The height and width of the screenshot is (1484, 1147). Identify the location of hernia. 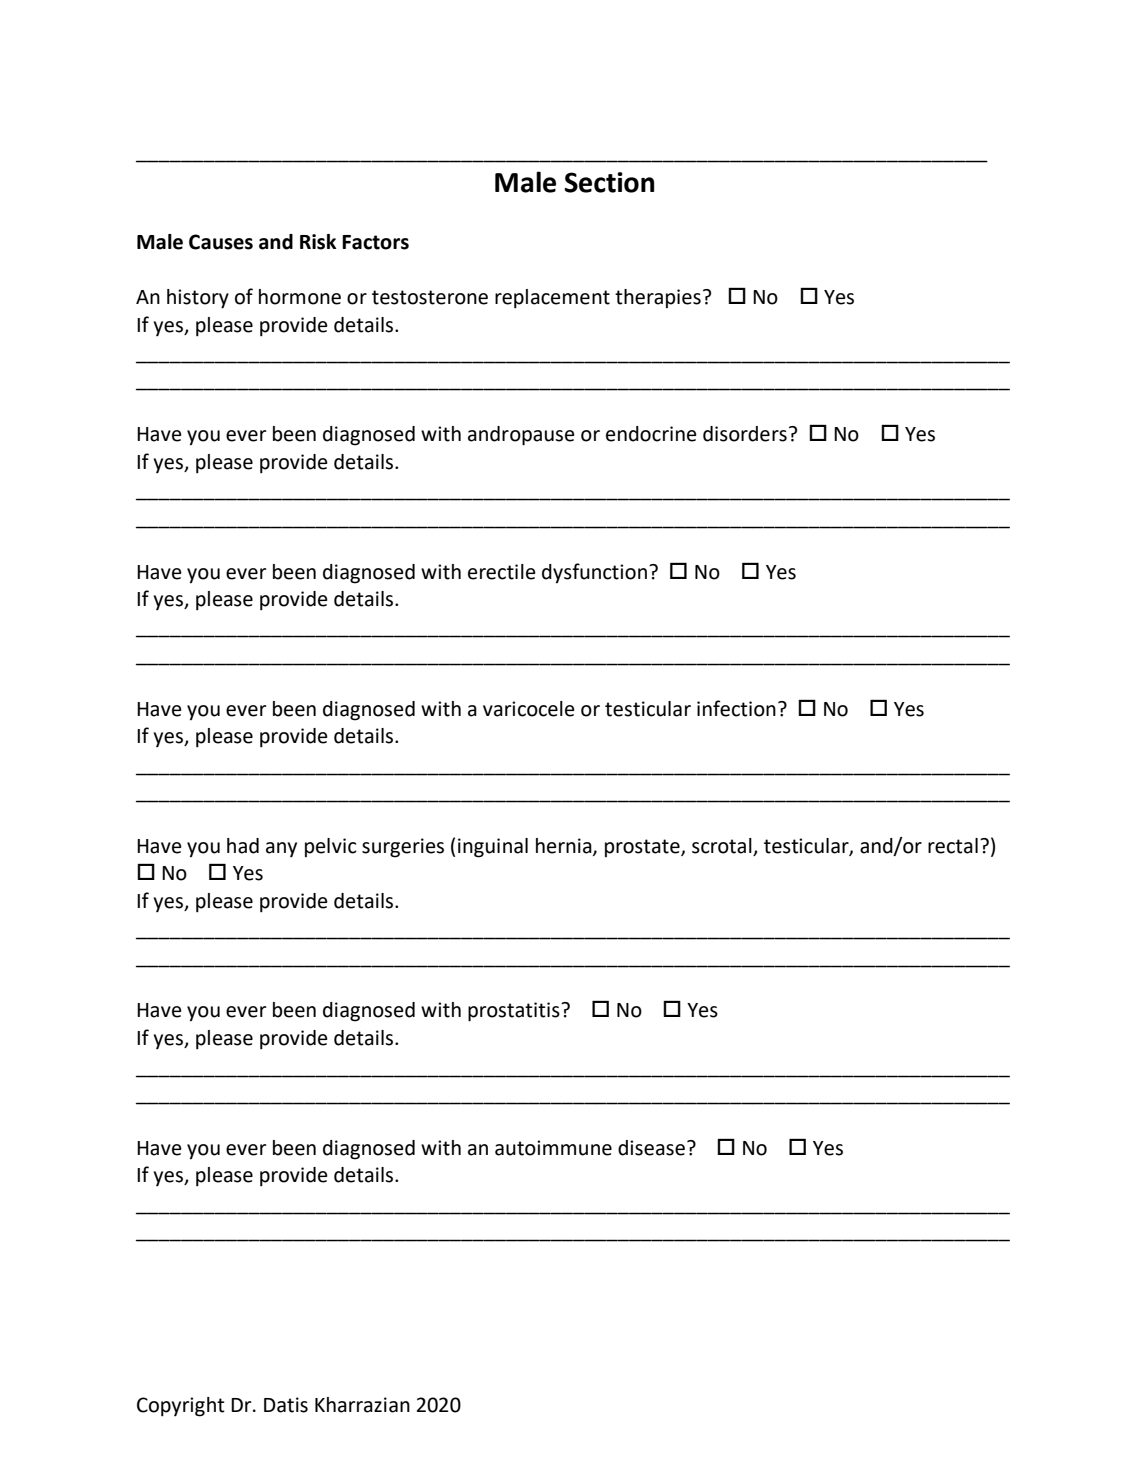
(565, 846).
